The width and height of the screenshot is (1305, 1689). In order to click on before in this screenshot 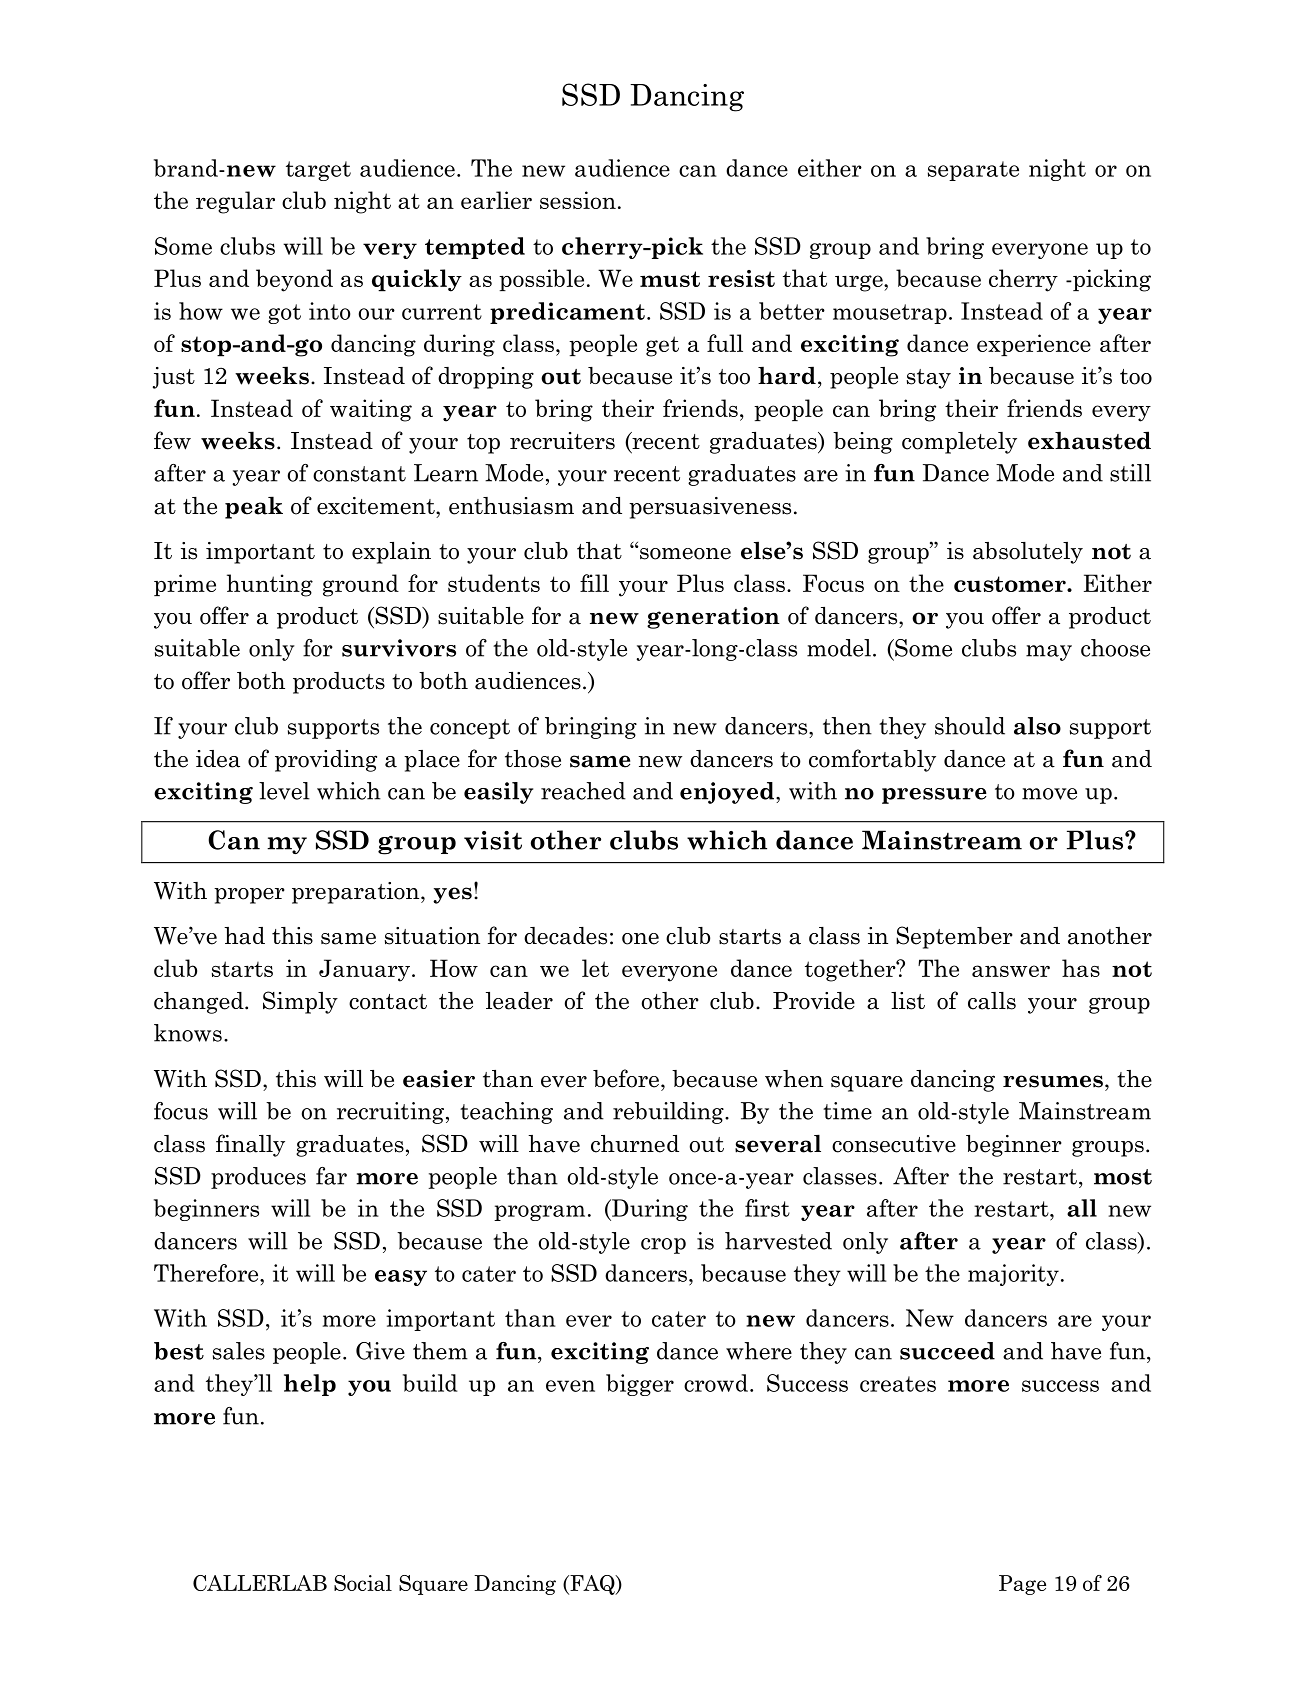, I will do `click(626, 1078)`.
